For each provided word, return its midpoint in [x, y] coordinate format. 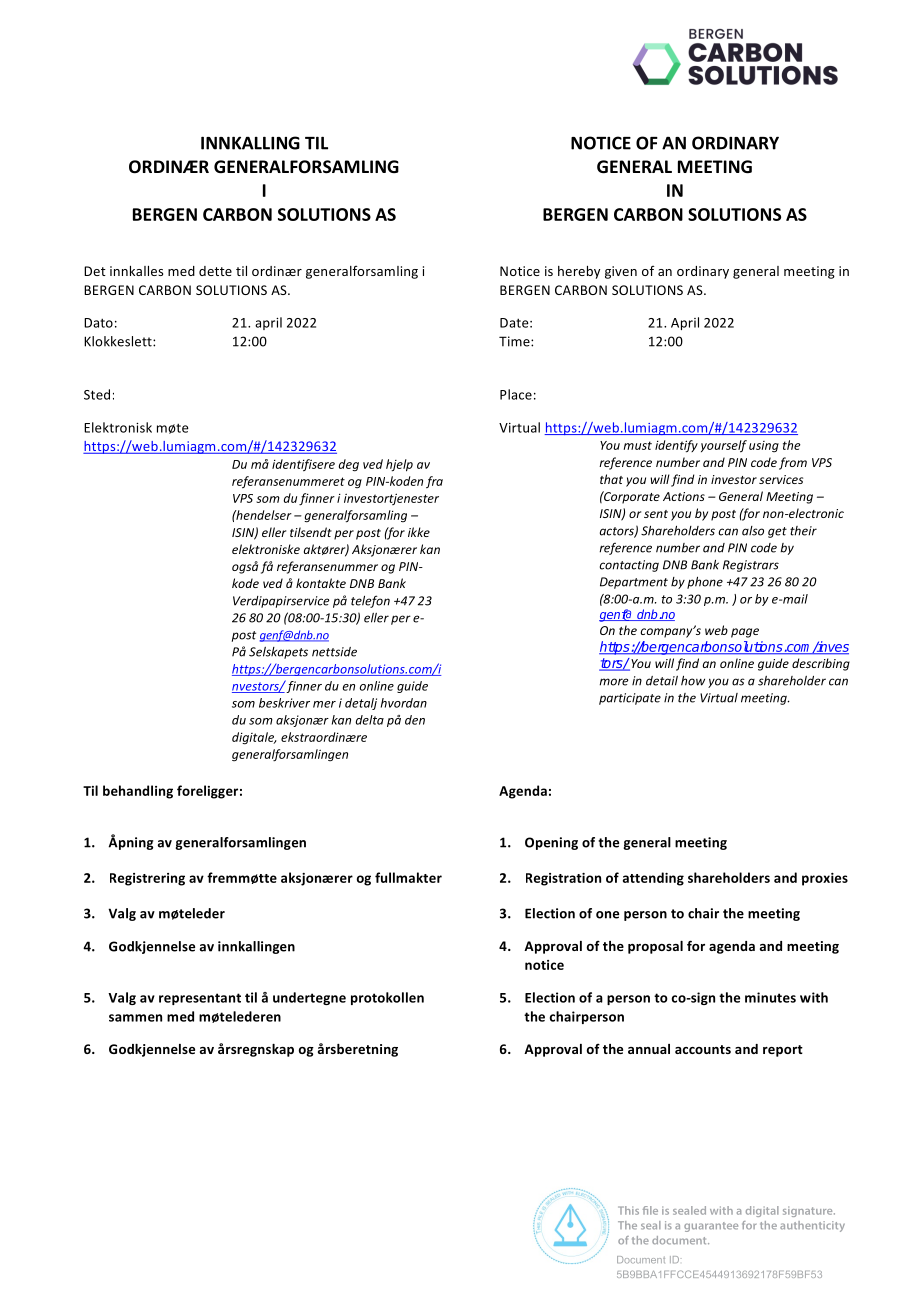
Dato [98, 323]
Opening [551, 843]
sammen [135, 1018]
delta [370, 720]
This [628, 1210]
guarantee [711, 1227]
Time [515, 341]
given [621, 272]
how [693, 681]
